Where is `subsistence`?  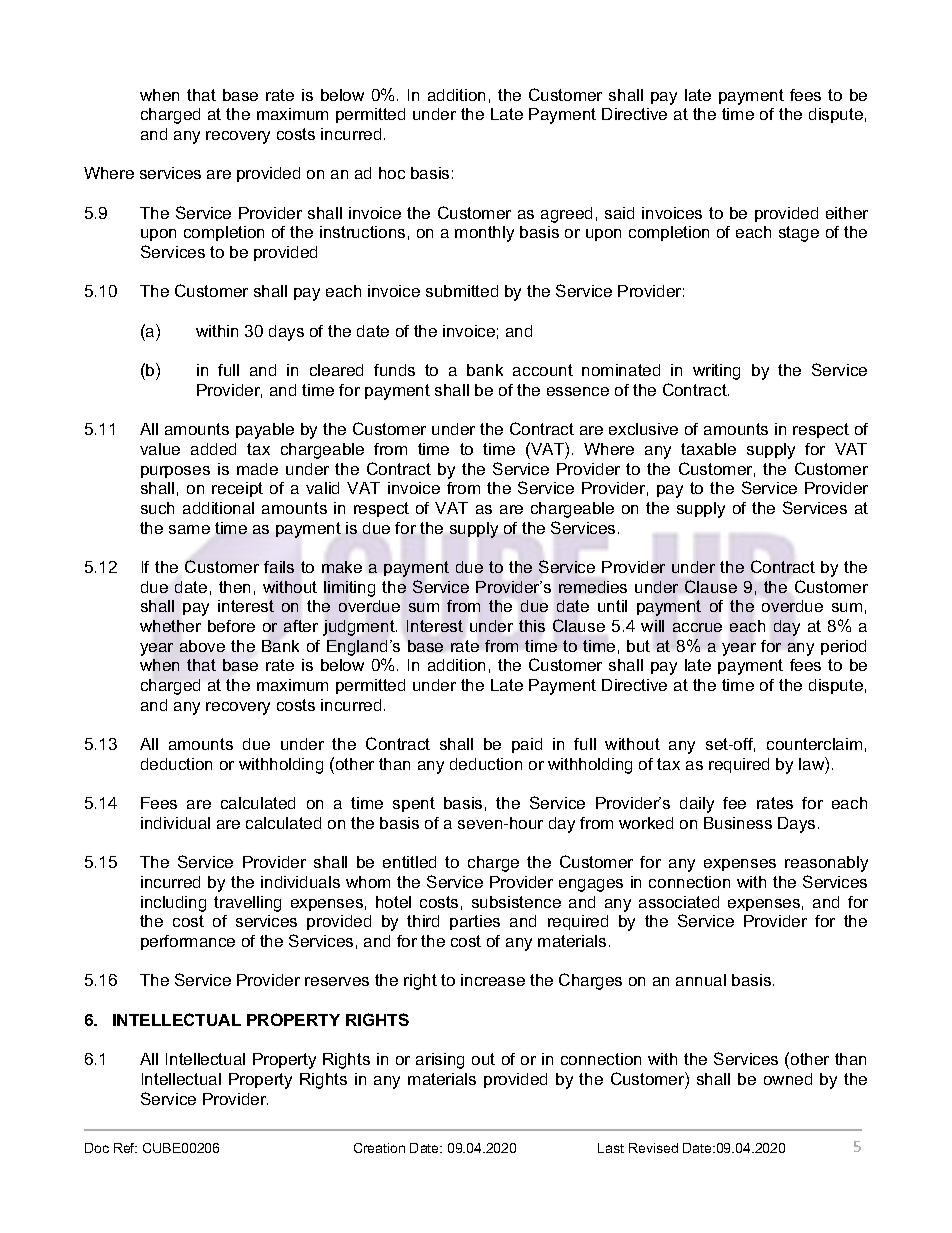
subsistence is located at coordinates (516, 902).
